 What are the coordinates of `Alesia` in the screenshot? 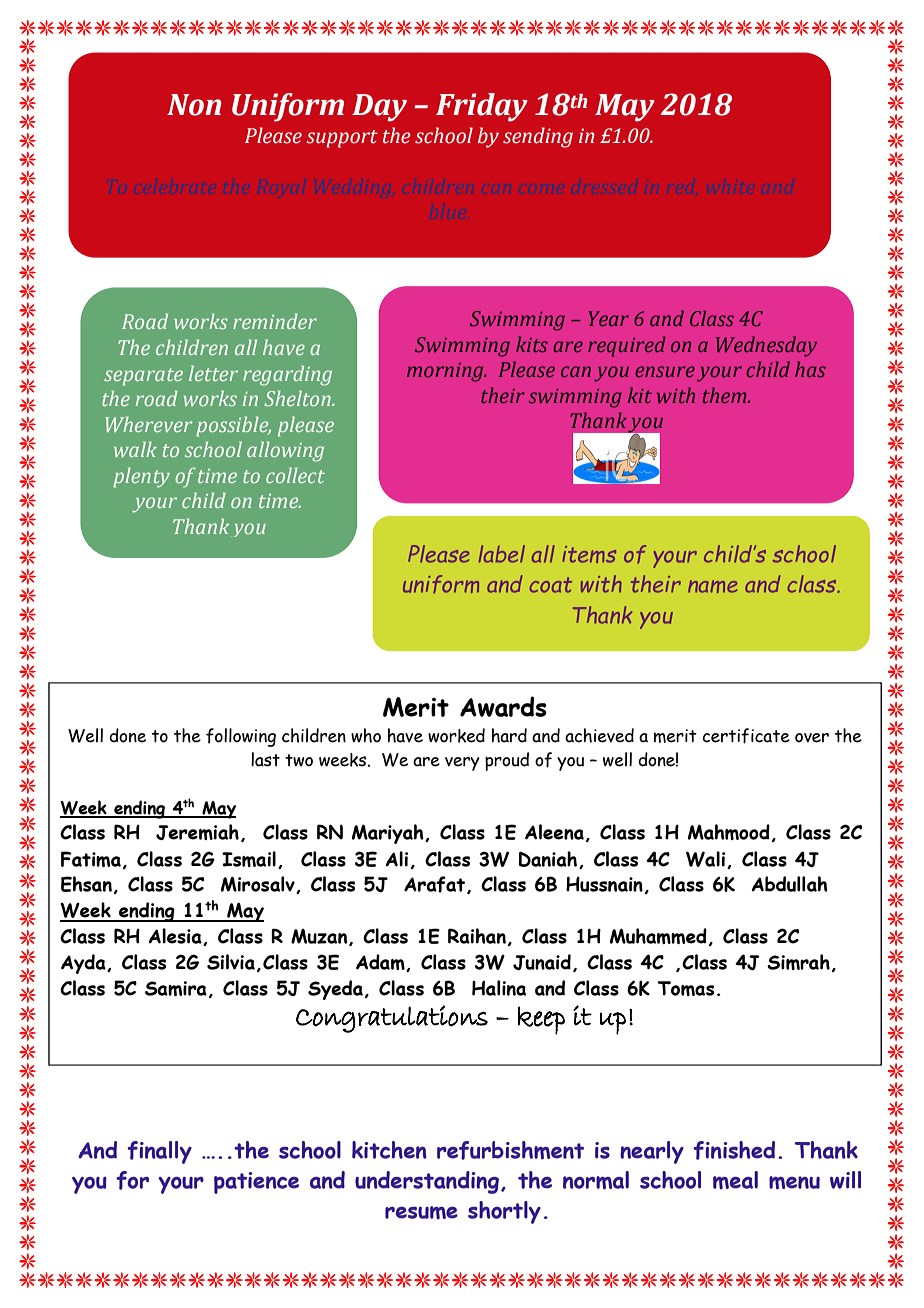 It's located at (176, 937).
